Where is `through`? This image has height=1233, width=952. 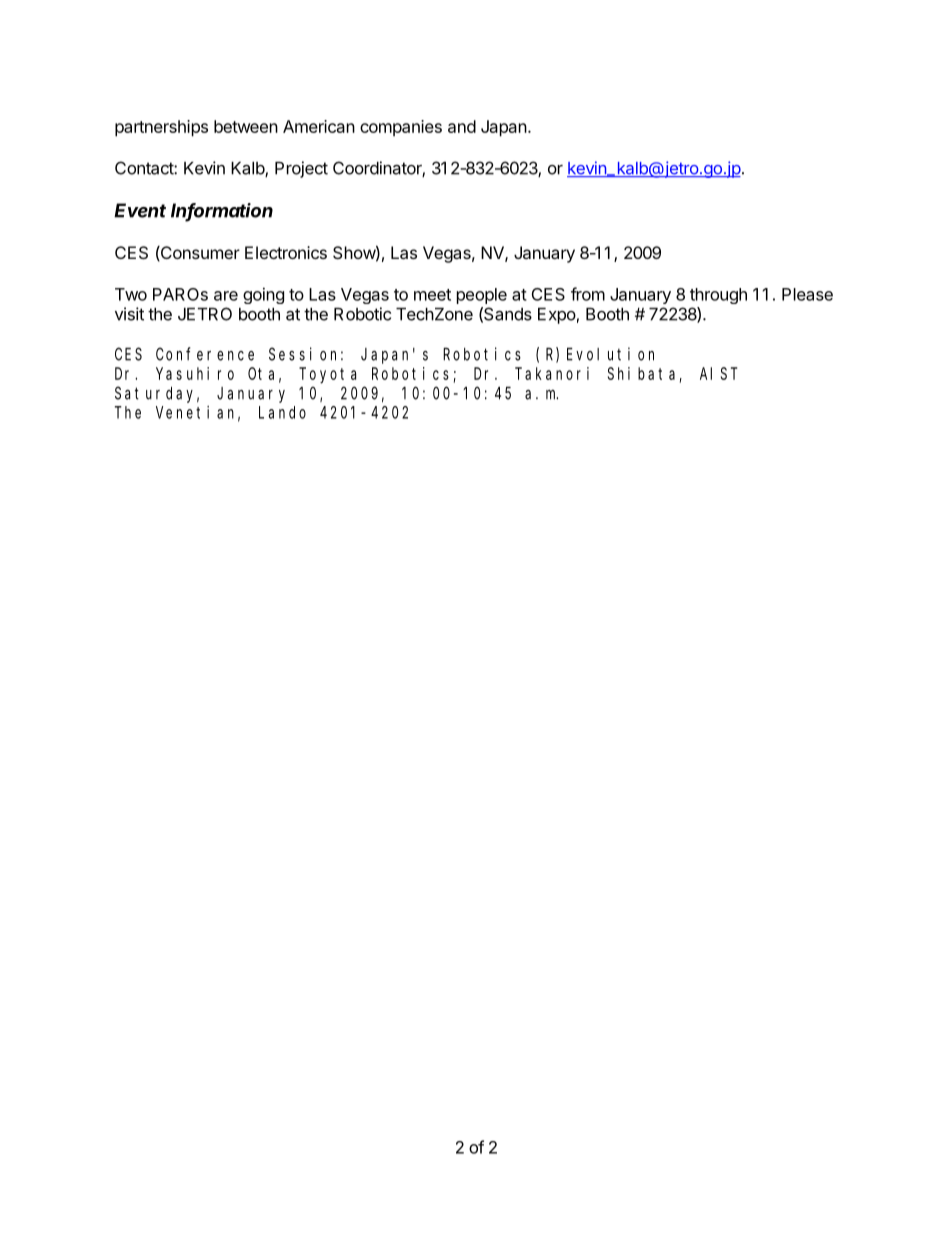 through is located at coordinates (718, 296).
